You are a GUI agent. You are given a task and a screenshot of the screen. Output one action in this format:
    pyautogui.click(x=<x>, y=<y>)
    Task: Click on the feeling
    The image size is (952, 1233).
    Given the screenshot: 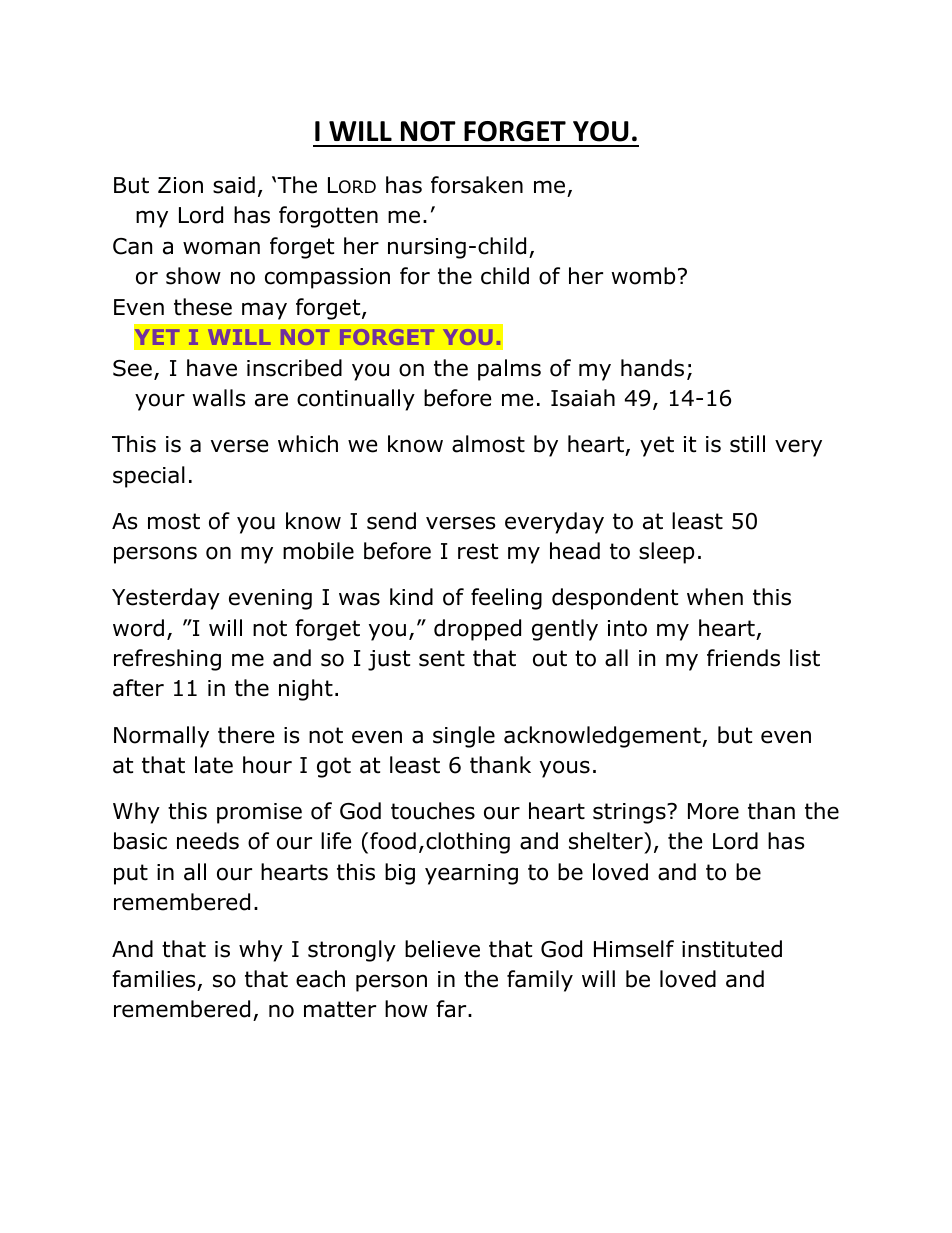 What is the action you would take?
    pyautogui.click(x=506, y=599)
